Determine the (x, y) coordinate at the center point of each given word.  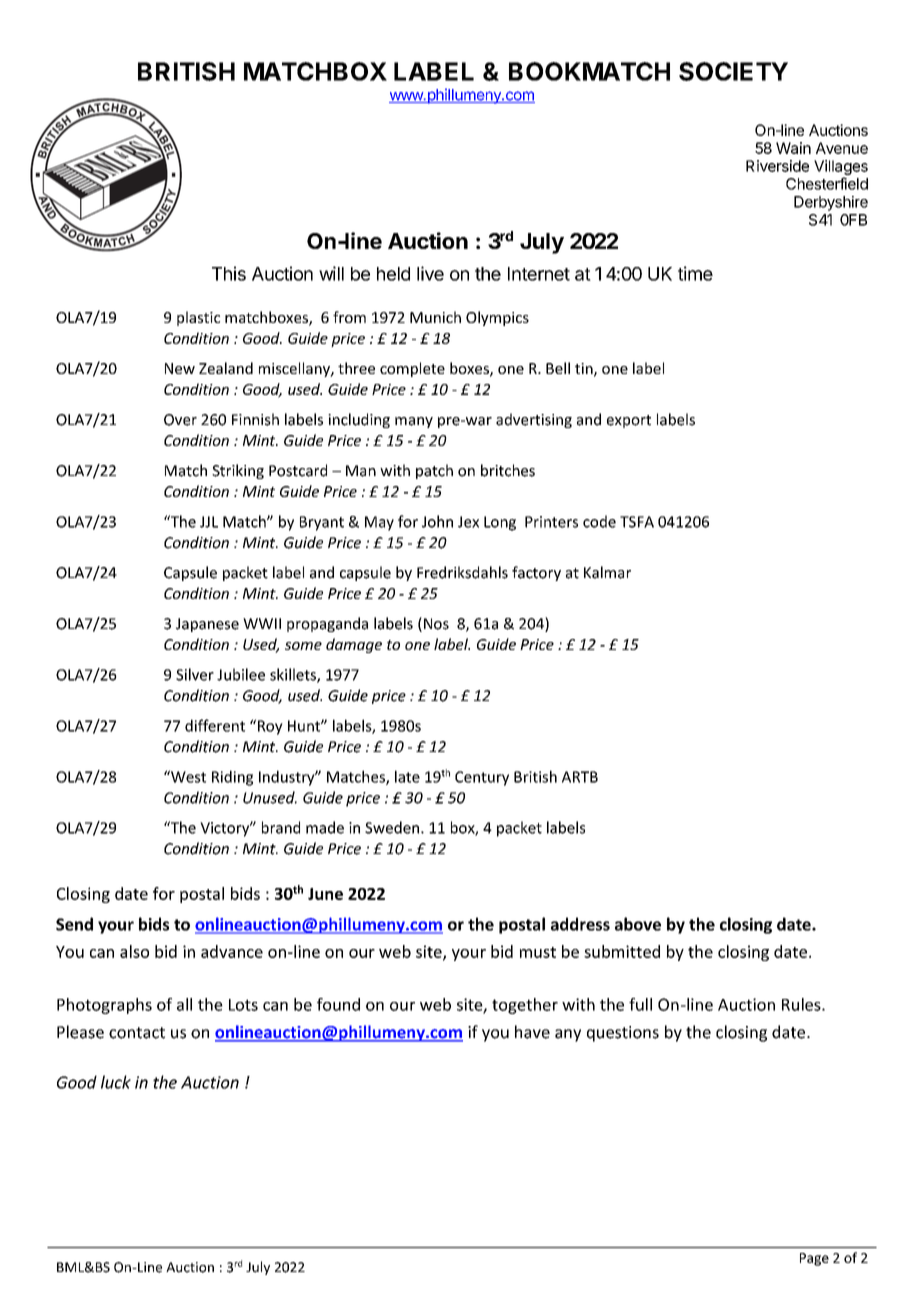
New (180, 368)
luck (116, 1082)
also (134, 951)
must (538, 952)
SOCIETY (733, 71)
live (430, 273)
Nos (436, 624)
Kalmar (607, 572)
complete (412, 369)
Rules (802, 1004)
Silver (195, 674)
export (629, 421)
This (229, 273)
